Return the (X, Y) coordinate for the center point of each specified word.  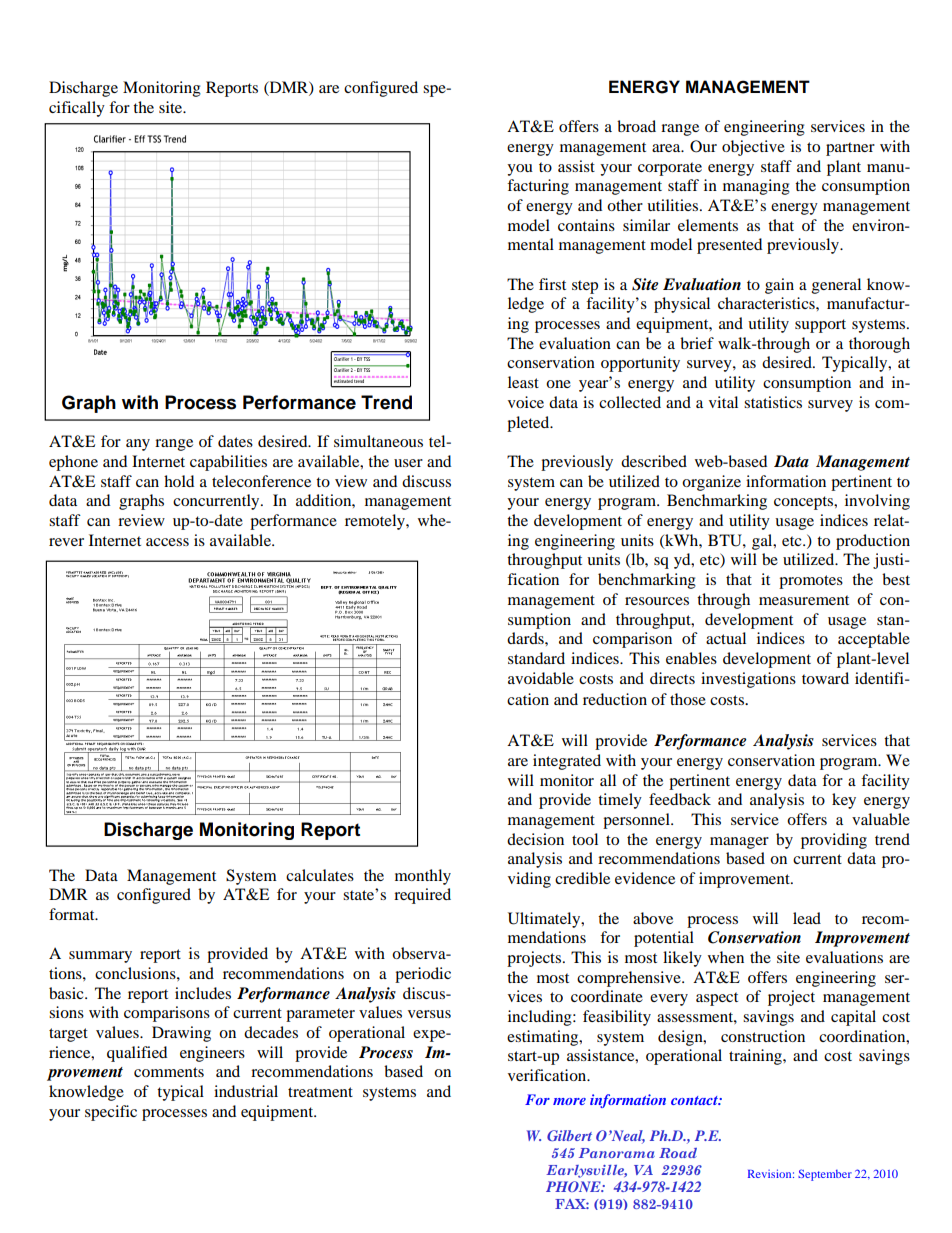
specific (111, 1113)
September (825, 1175)
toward (825, 678)
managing (756, 187)
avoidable (541, 678)
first (552, 284)
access (167, 542)
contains (586, 225)
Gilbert (569, 1135)
